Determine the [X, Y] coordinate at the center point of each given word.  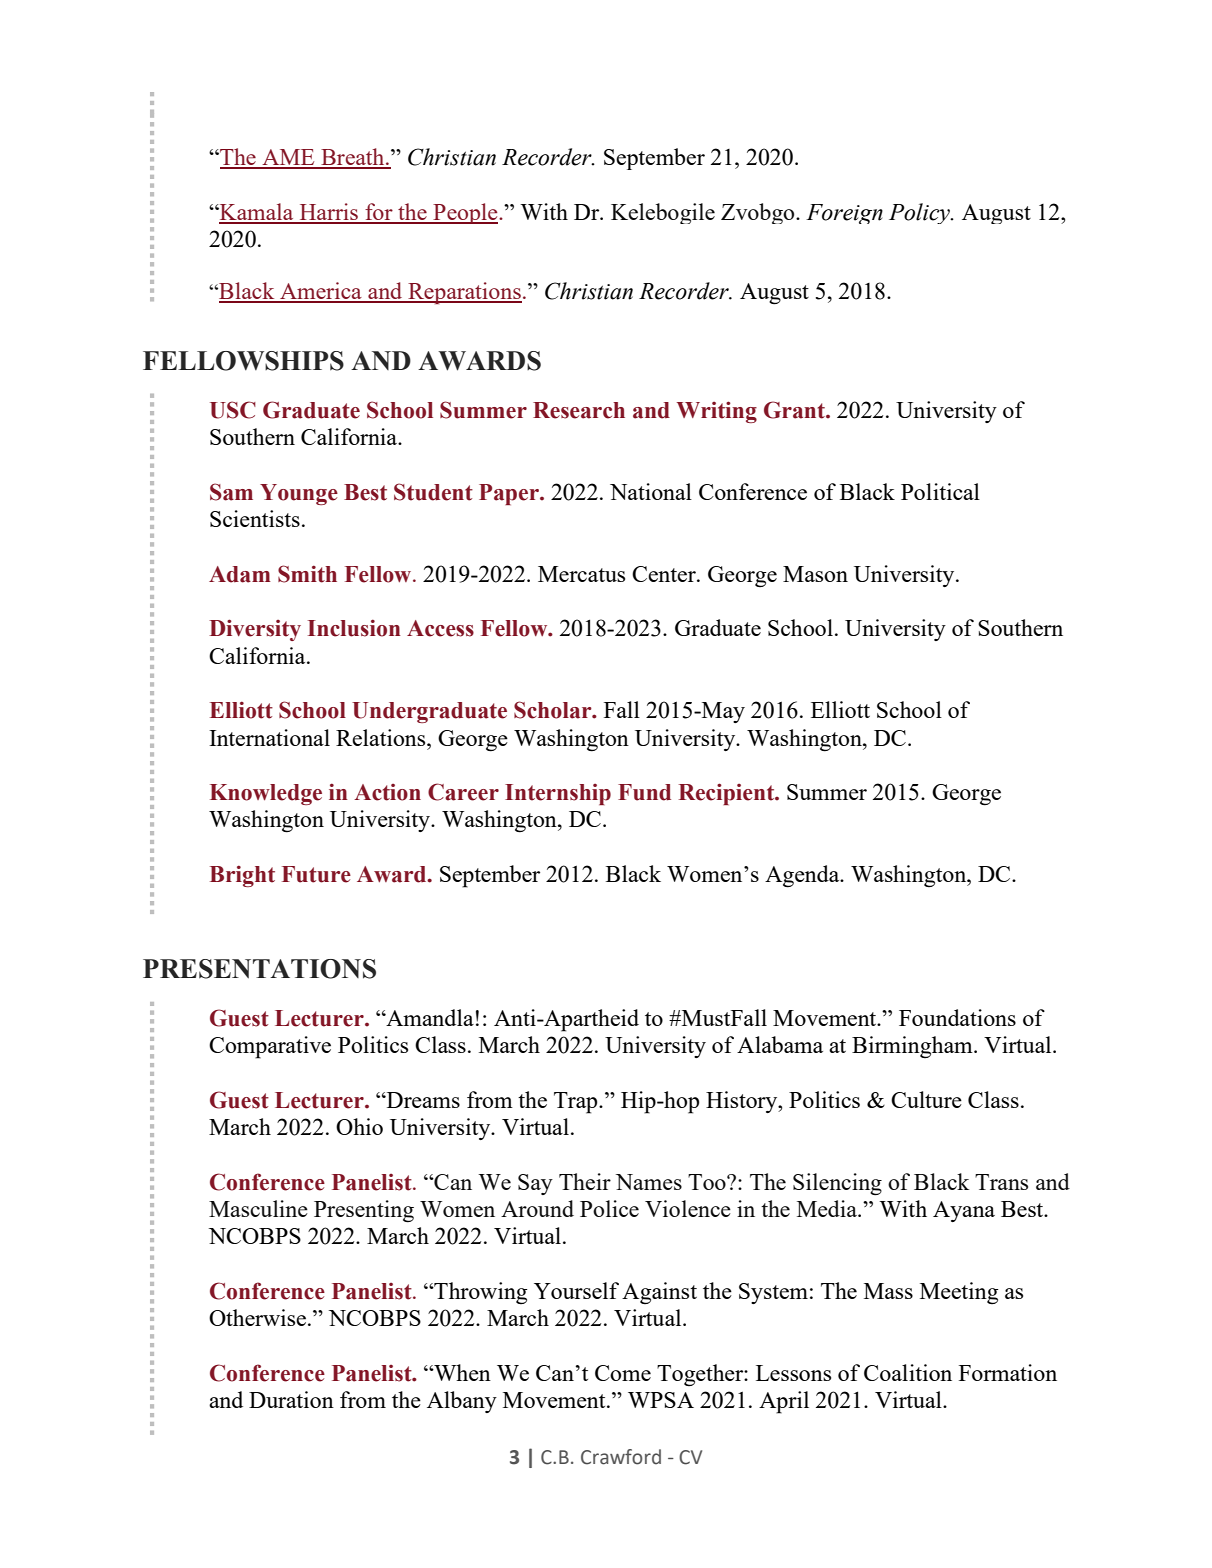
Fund [644, 792]
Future [316, 874]
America [321, 292]
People [465, 213]
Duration [291, 1399]
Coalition [908, 1372]
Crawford [621, 1457]
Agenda [803, 876]
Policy [921, 213]
